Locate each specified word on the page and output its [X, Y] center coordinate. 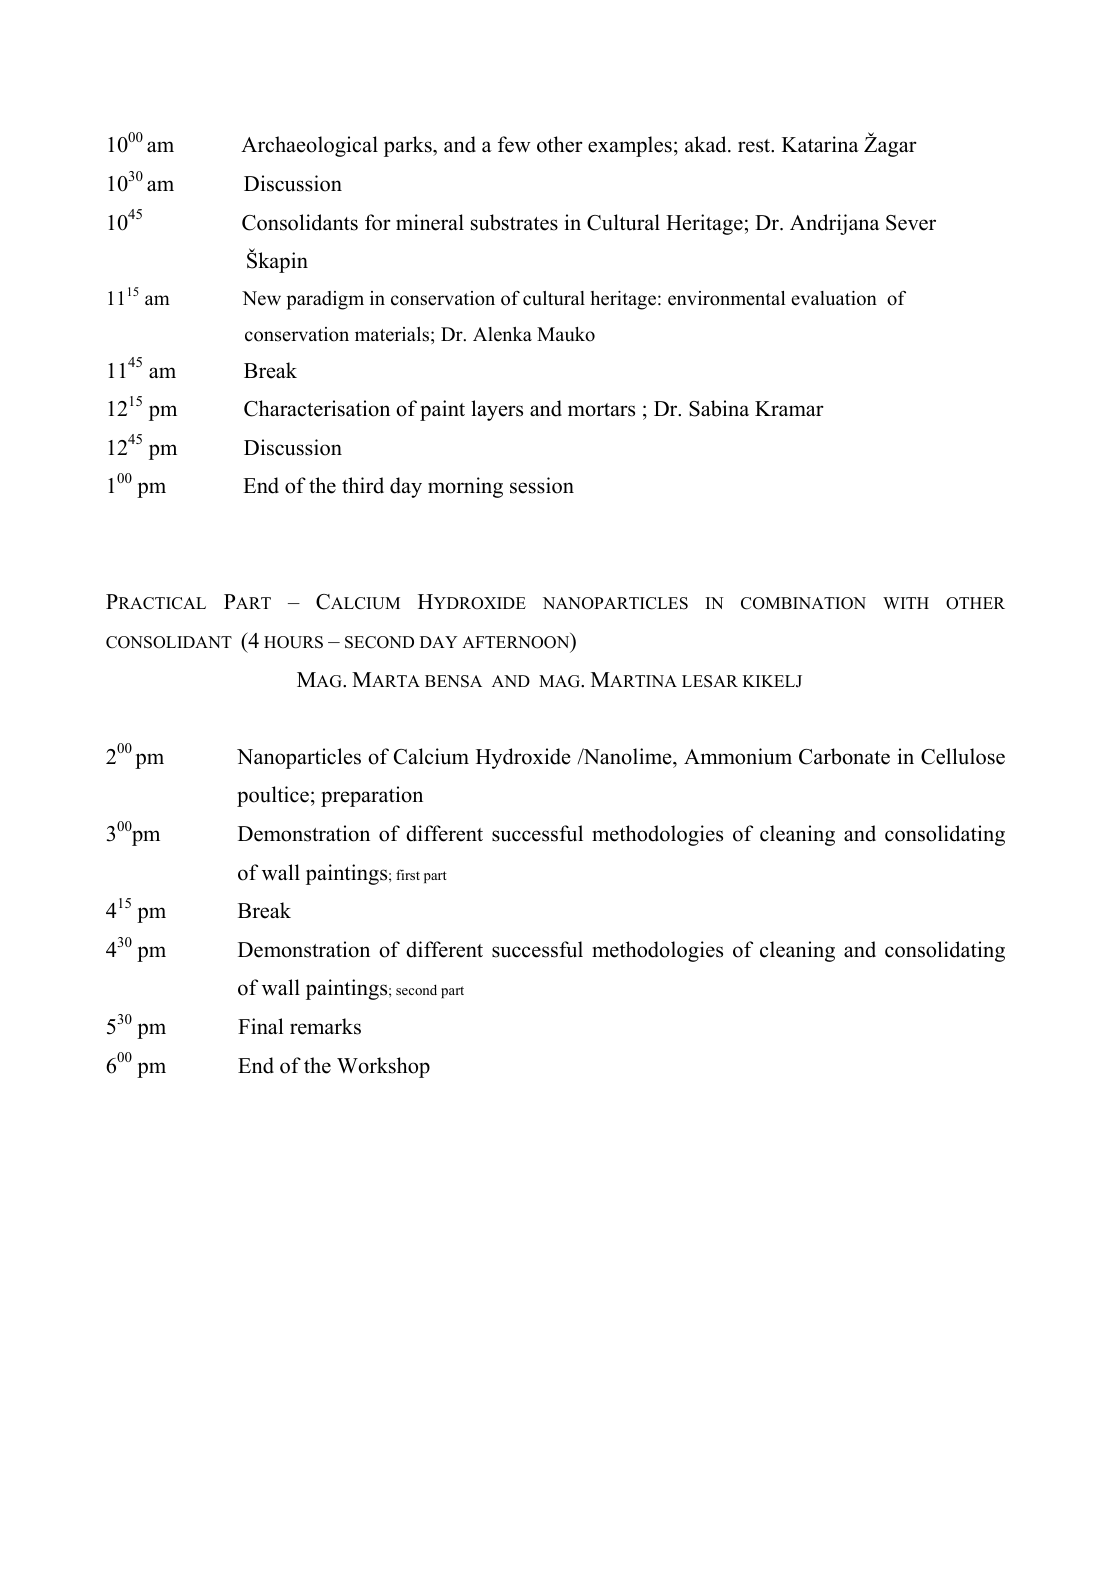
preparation [372, 796]
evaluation [834, 298]
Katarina [820, 144]
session [542, 485]
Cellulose [963, 756]
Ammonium [738, 756]
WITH [906, 603]
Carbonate [844, 756]
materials [393, 334]
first [408, 874]
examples [630, 146]
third [363, 485]
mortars [601, 410]
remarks [325, 1026]
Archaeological [309, 146]
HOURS [293, 642]
